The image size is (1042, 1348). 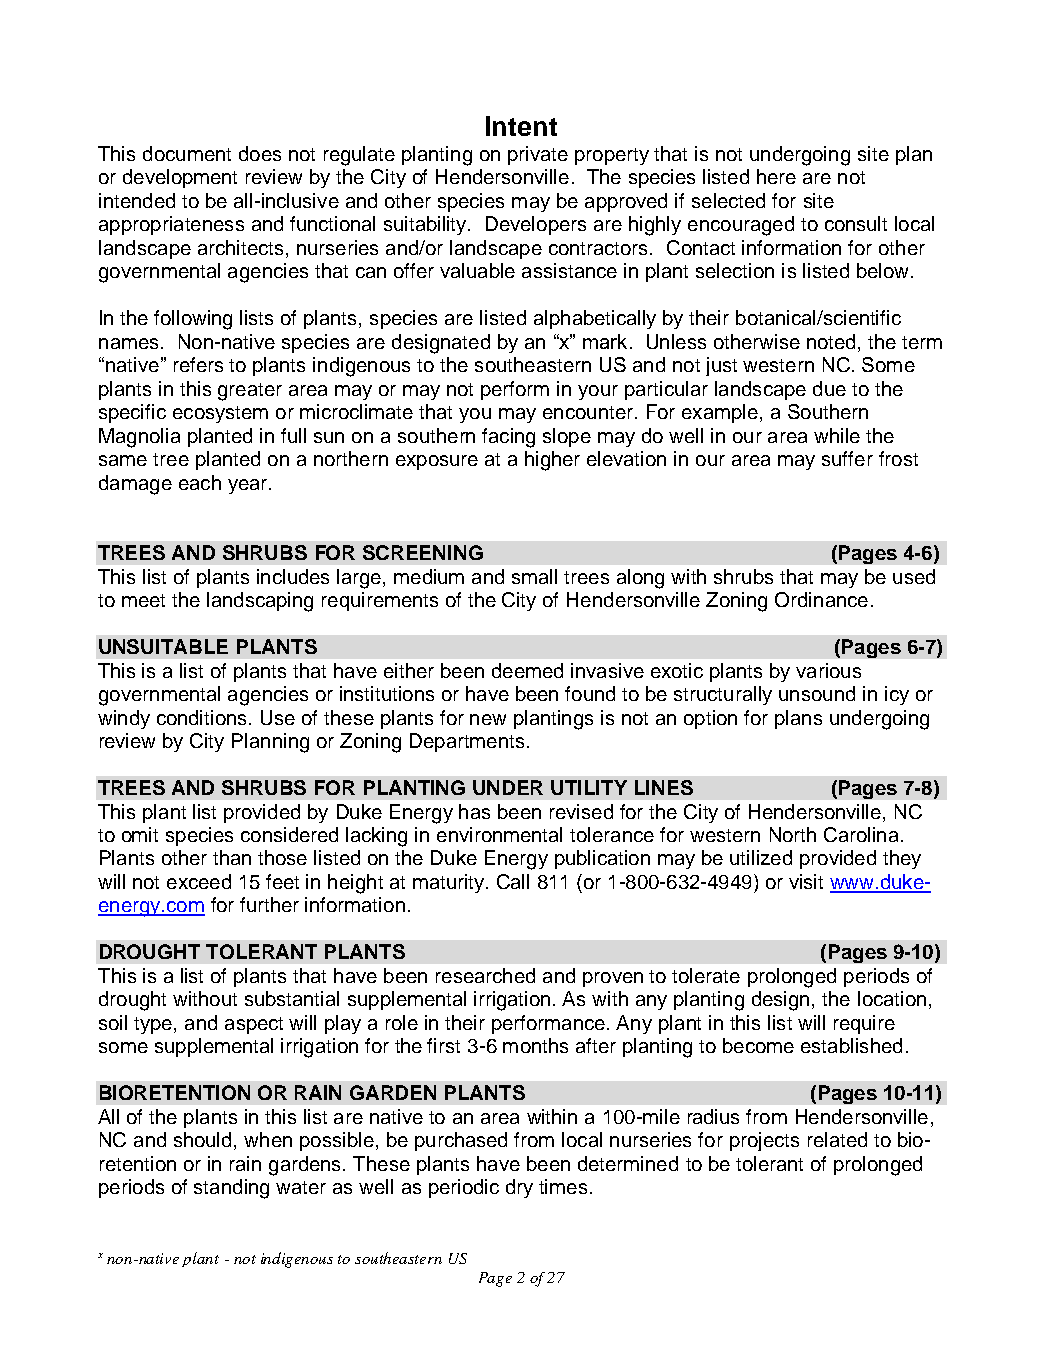 I want to click on Carolina, so click(x=861, y=834).
